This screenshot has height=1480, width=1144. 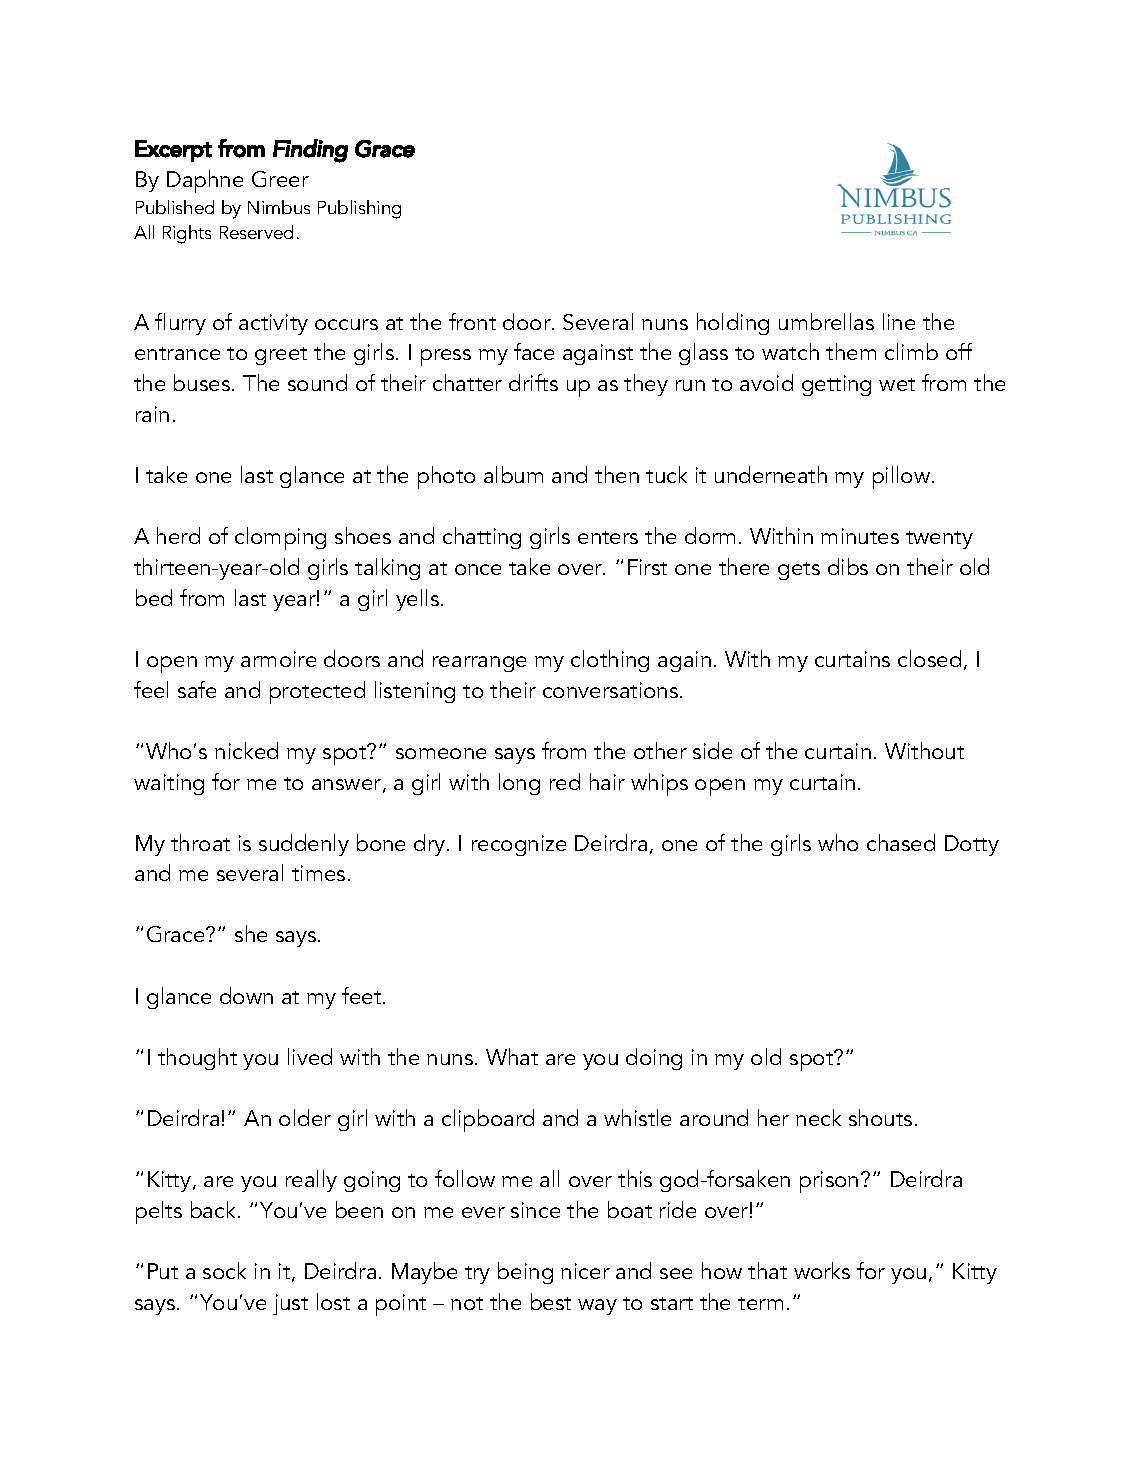 What do you see at coordinates (246, 750) in the screenshot?
I see `nicked` at bounding box center [246, 750].
